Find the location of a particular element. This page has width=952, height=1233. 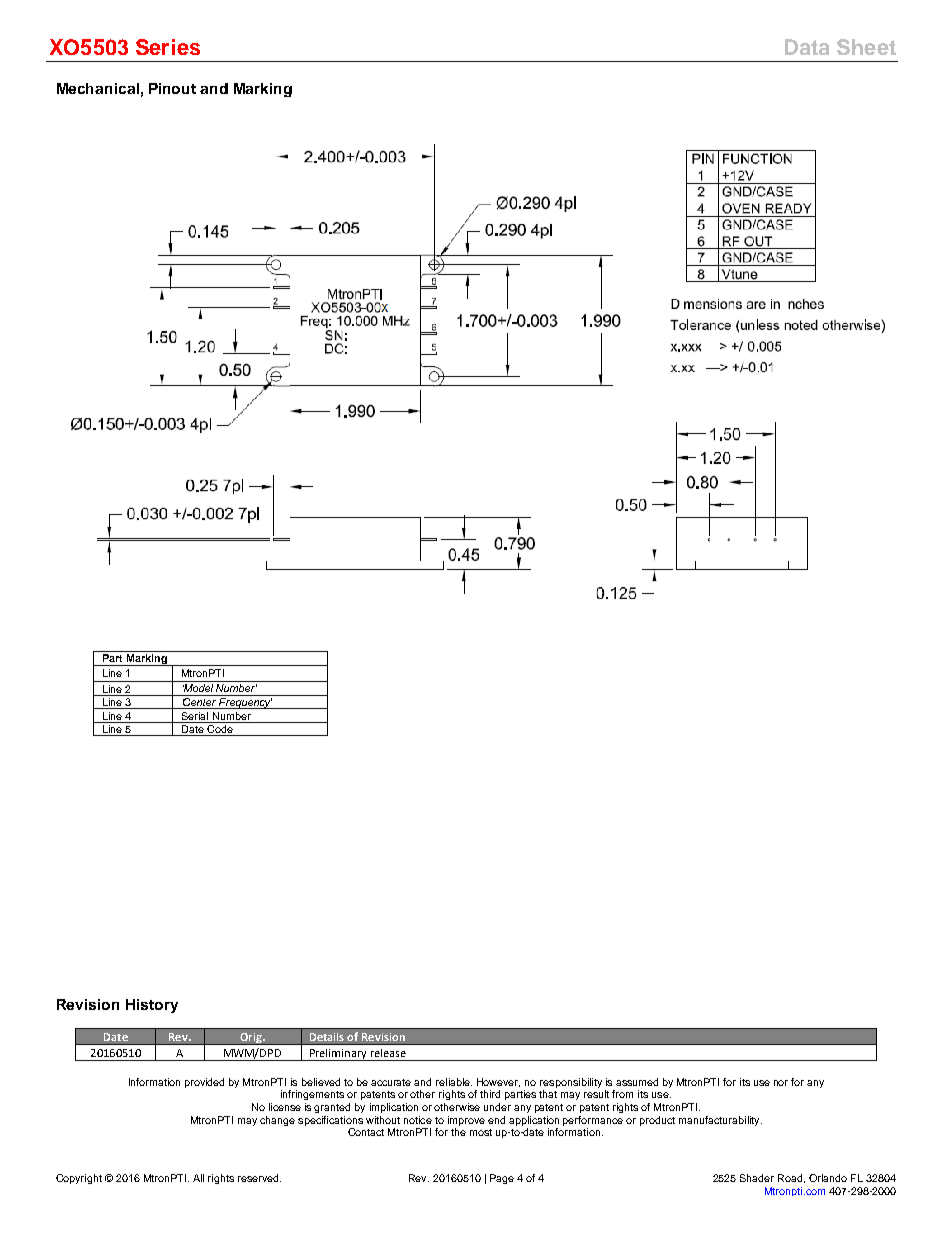

Data is located at coordinates (807, 47).
